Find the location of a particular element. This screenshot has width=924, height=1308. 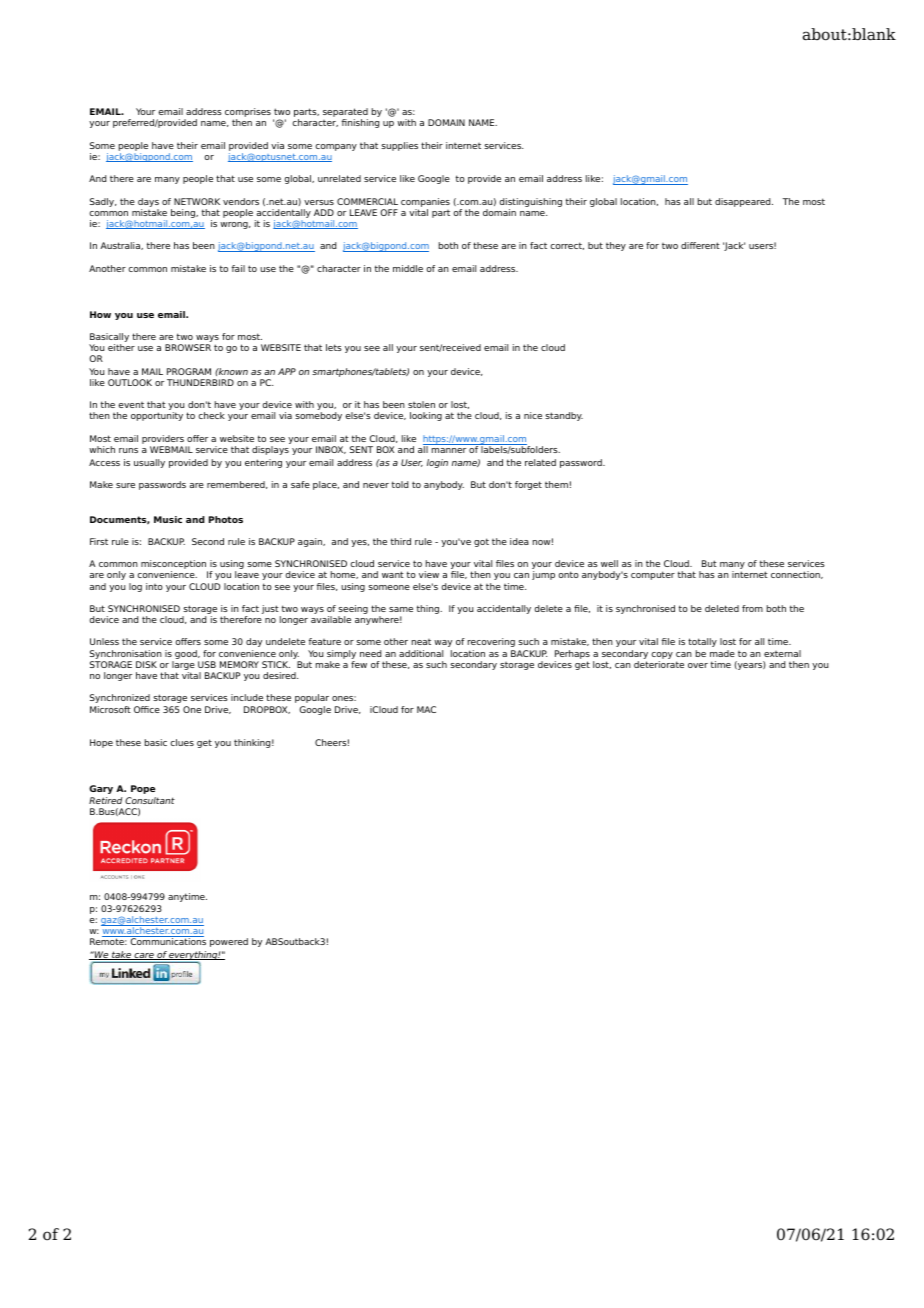

disappeared is located at coordinates (744, 202).
